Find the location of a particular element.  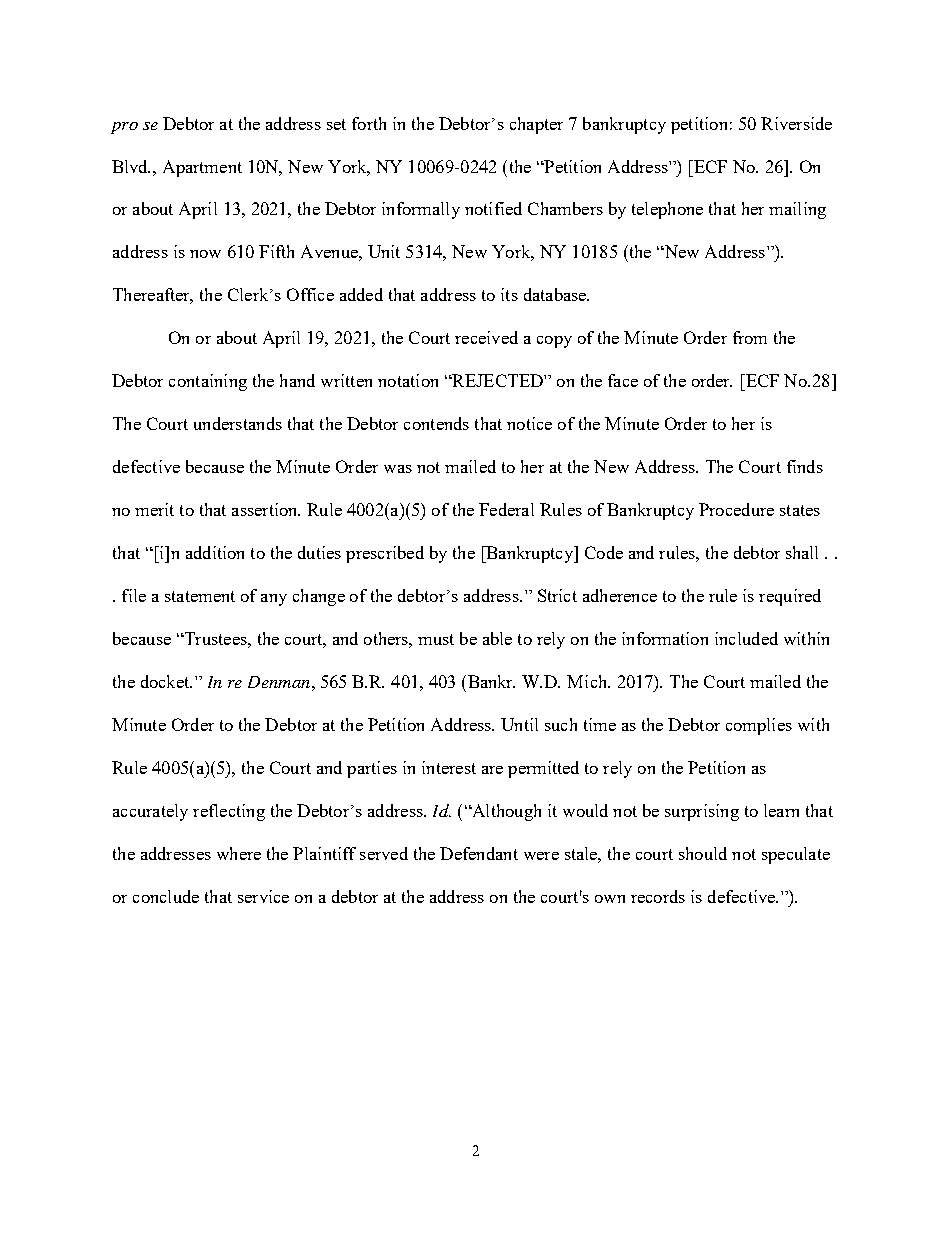

Apartment is located at coordinates (202, 168).
